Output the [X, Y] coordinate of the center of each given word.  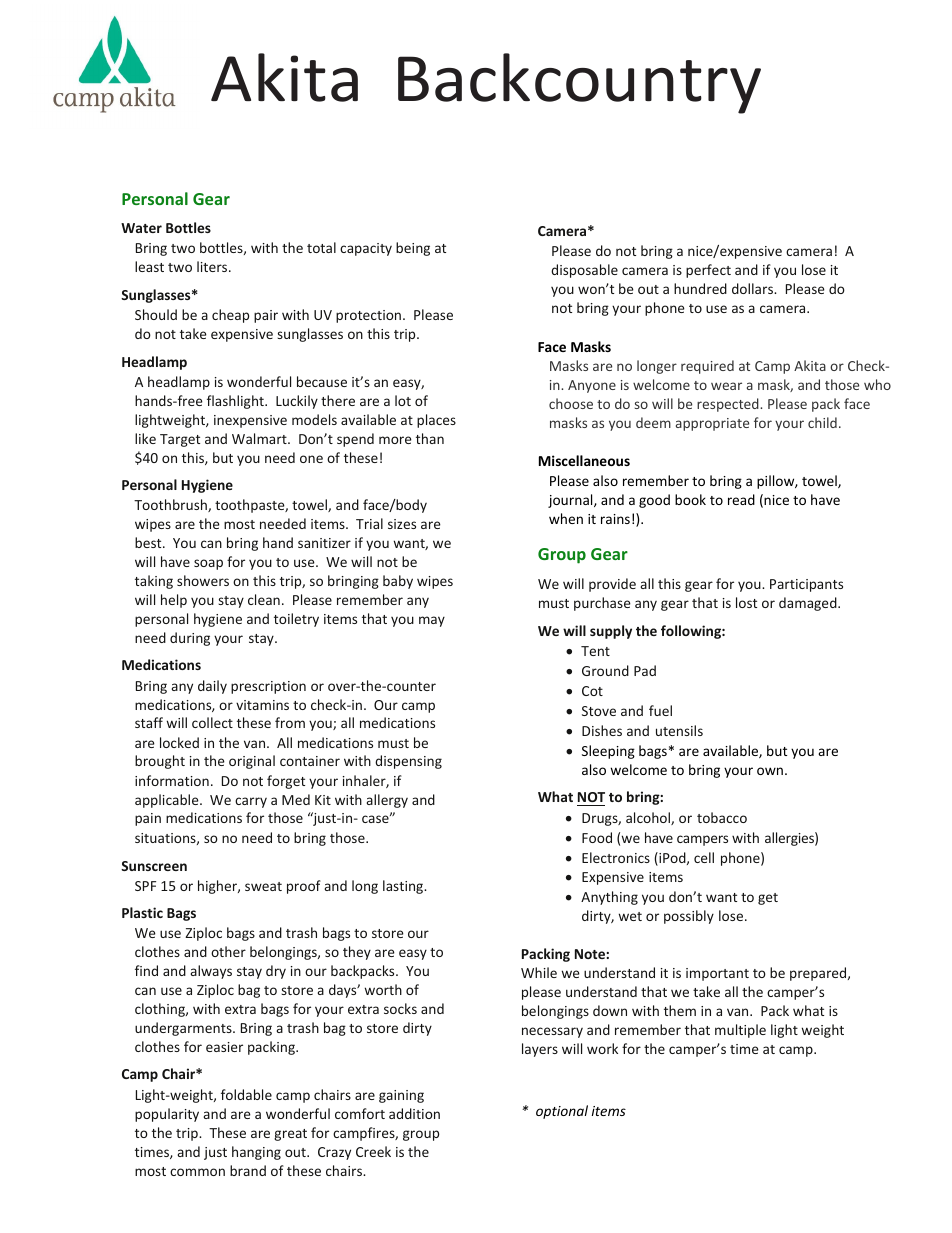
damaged [809, 604]
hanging [256, 1153]
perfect [708, 271]
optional [562, 1112]
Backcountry [579, 83]
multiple [740, 1031]
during [190, 639]
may [432, 621]
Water [141, 228]
